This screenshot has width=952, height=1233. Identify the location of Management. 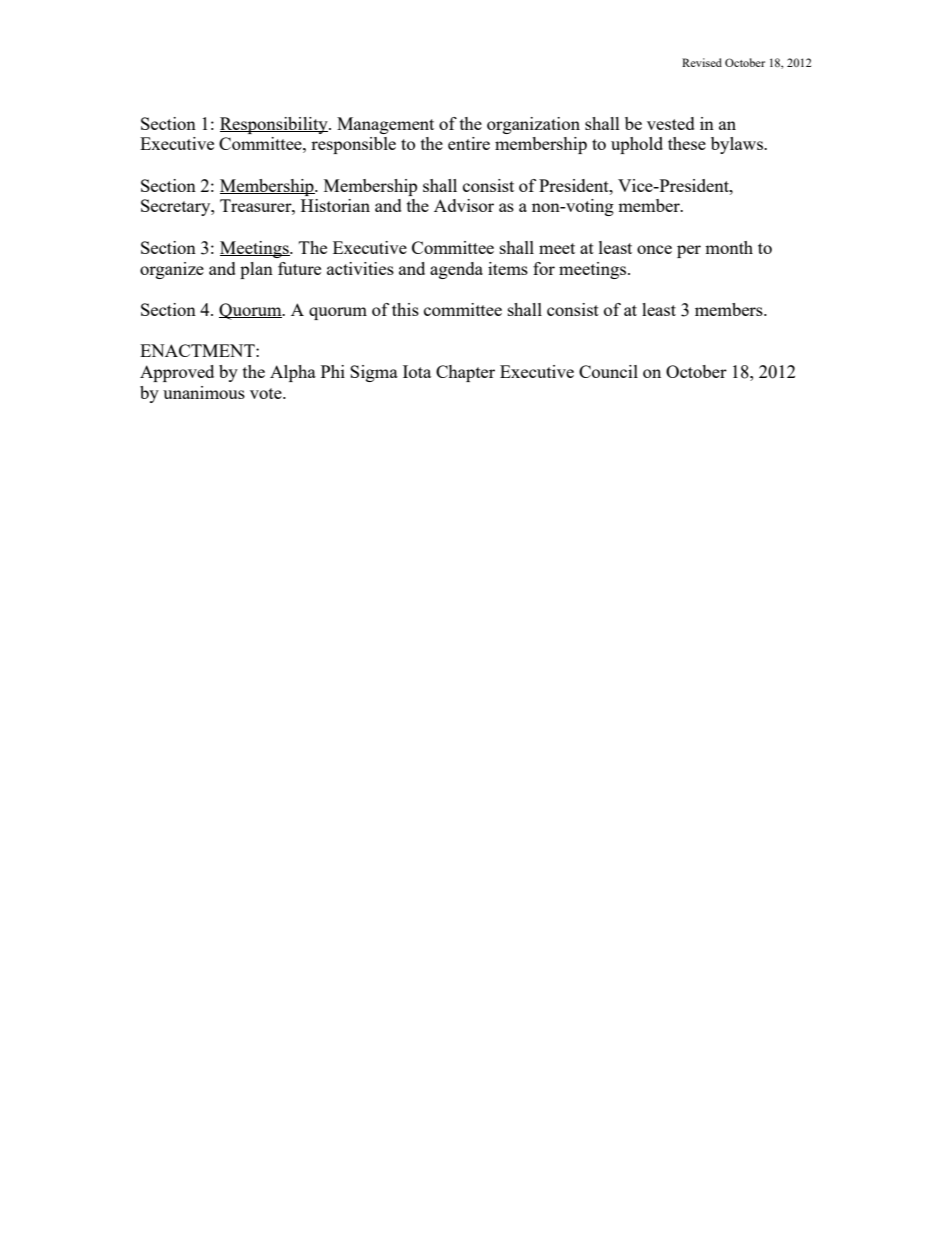
(385, 125).
